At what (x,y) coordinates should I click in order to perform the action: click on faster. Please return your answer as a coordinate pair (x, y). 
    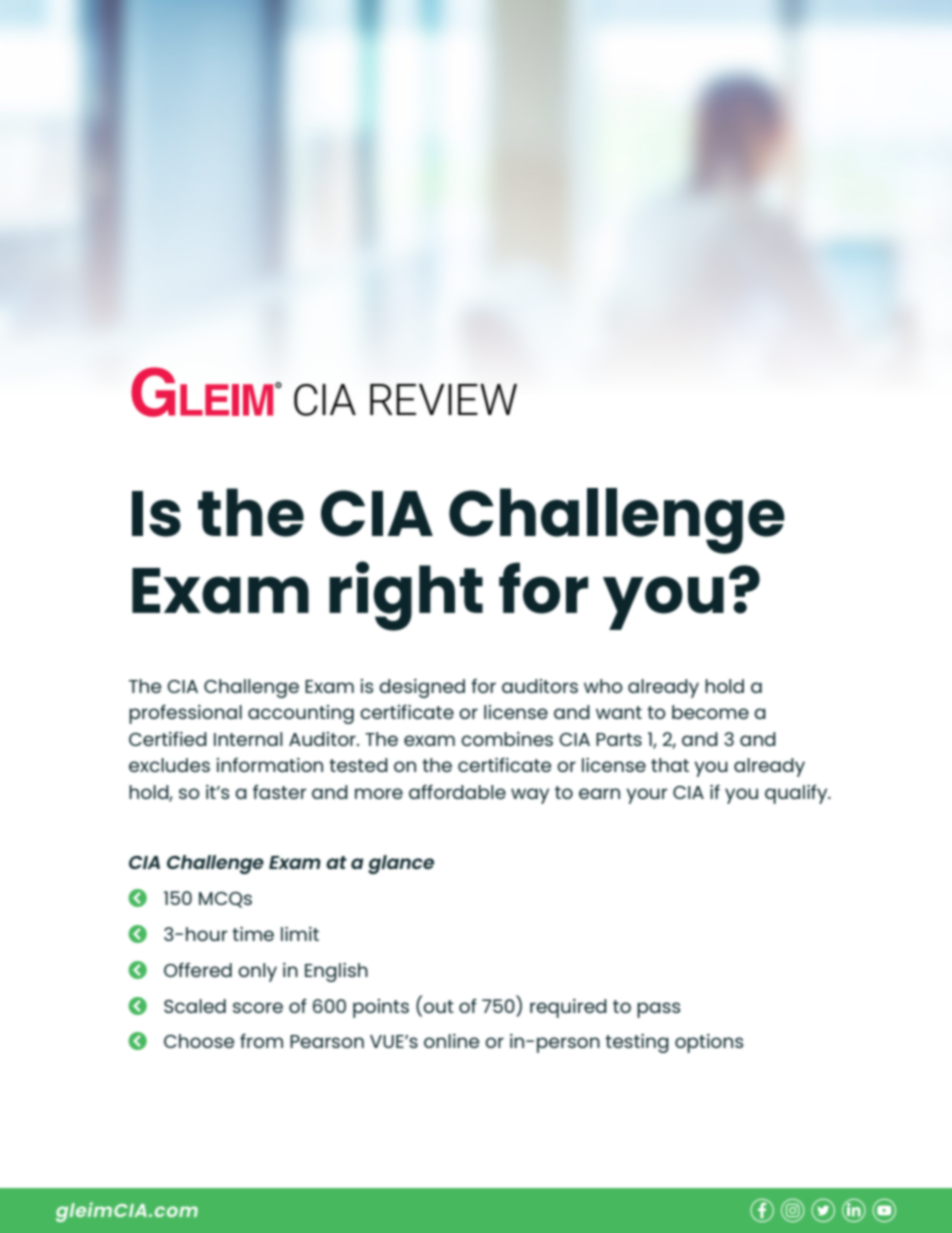
    Looking at the image, I should click on (280, 791).
